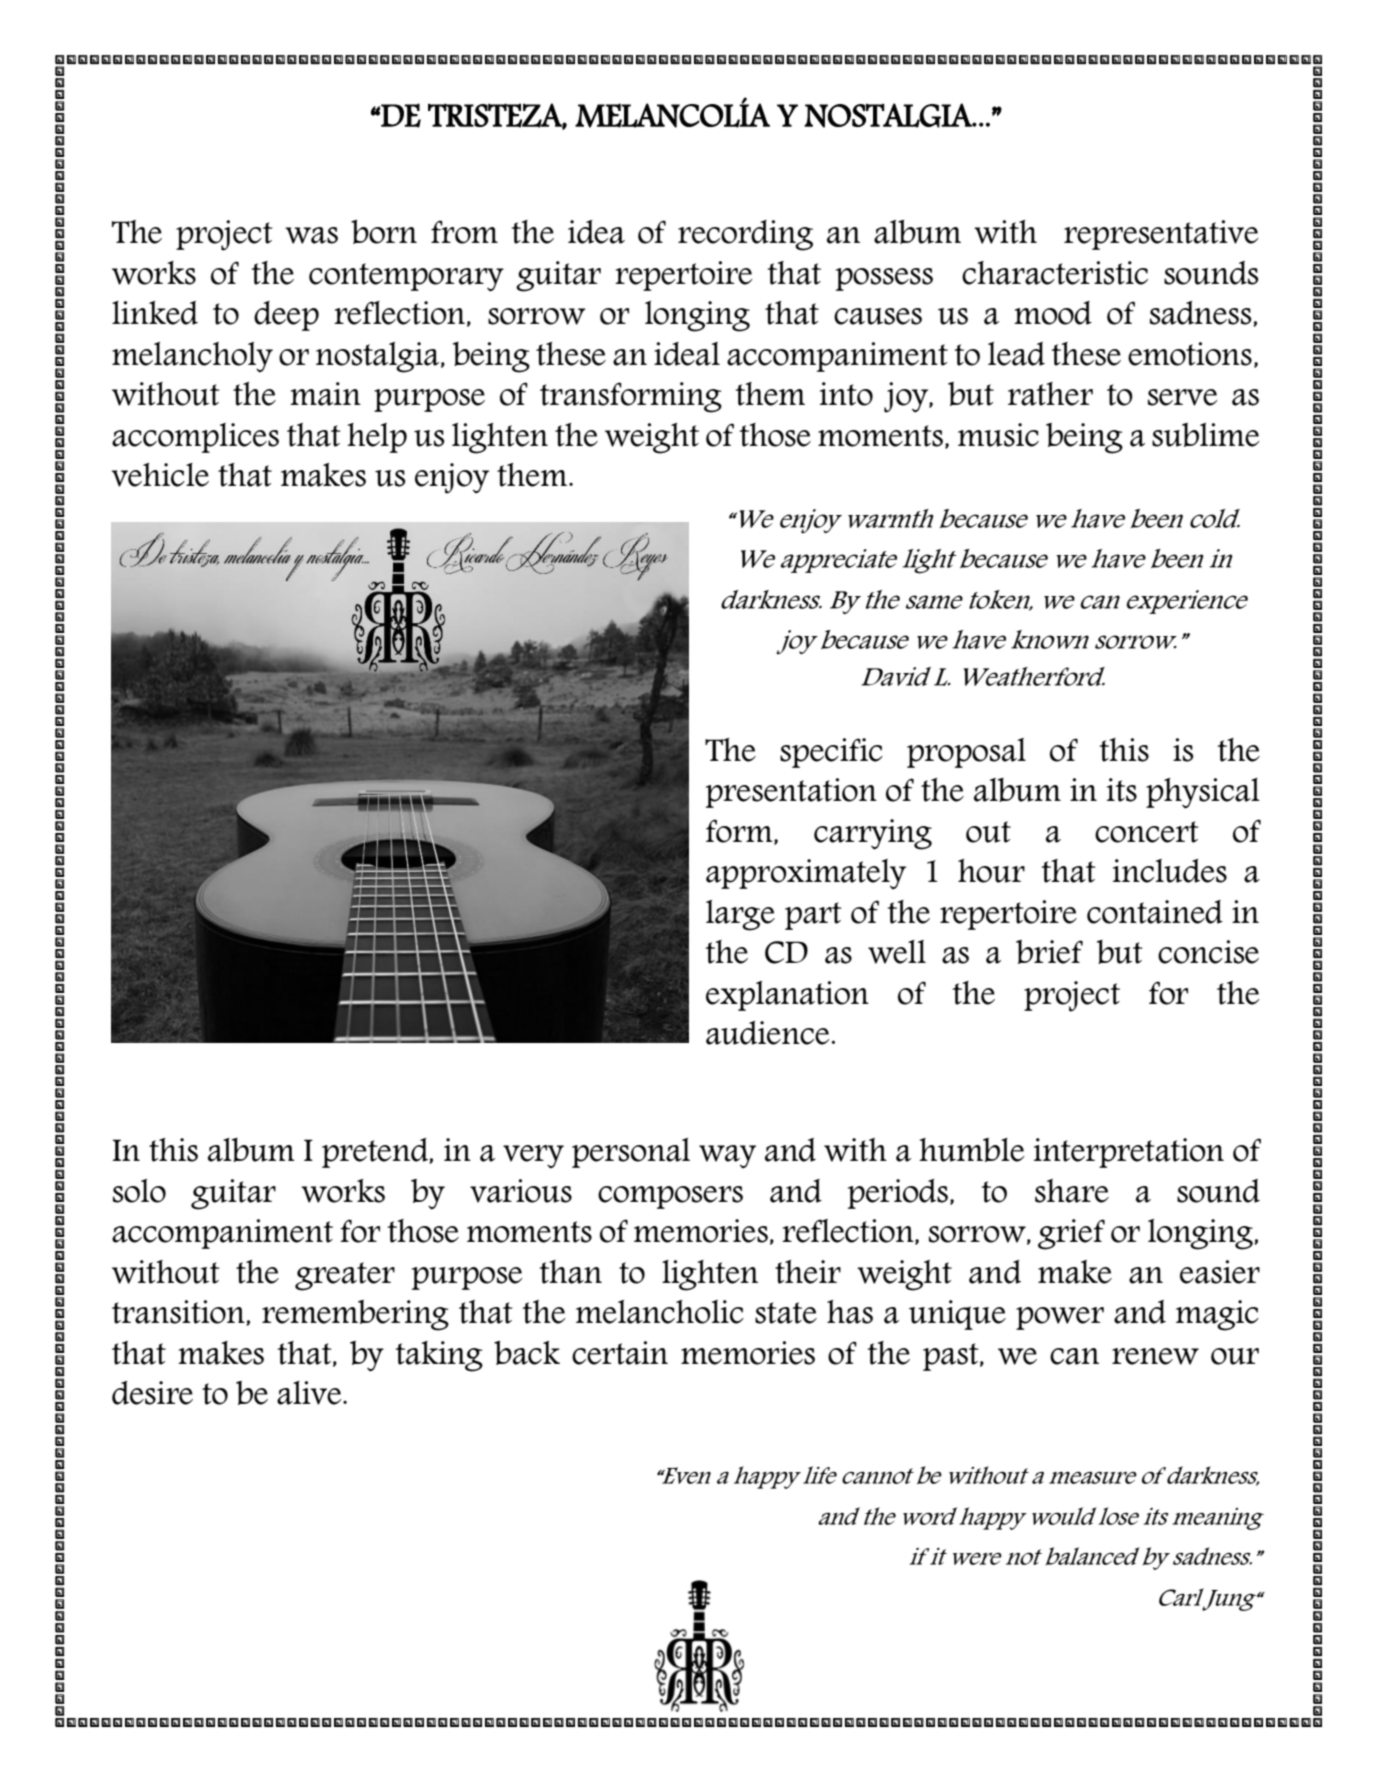  Describe the element at coordinates (311, 235) in the page. I see `was` at that location.
